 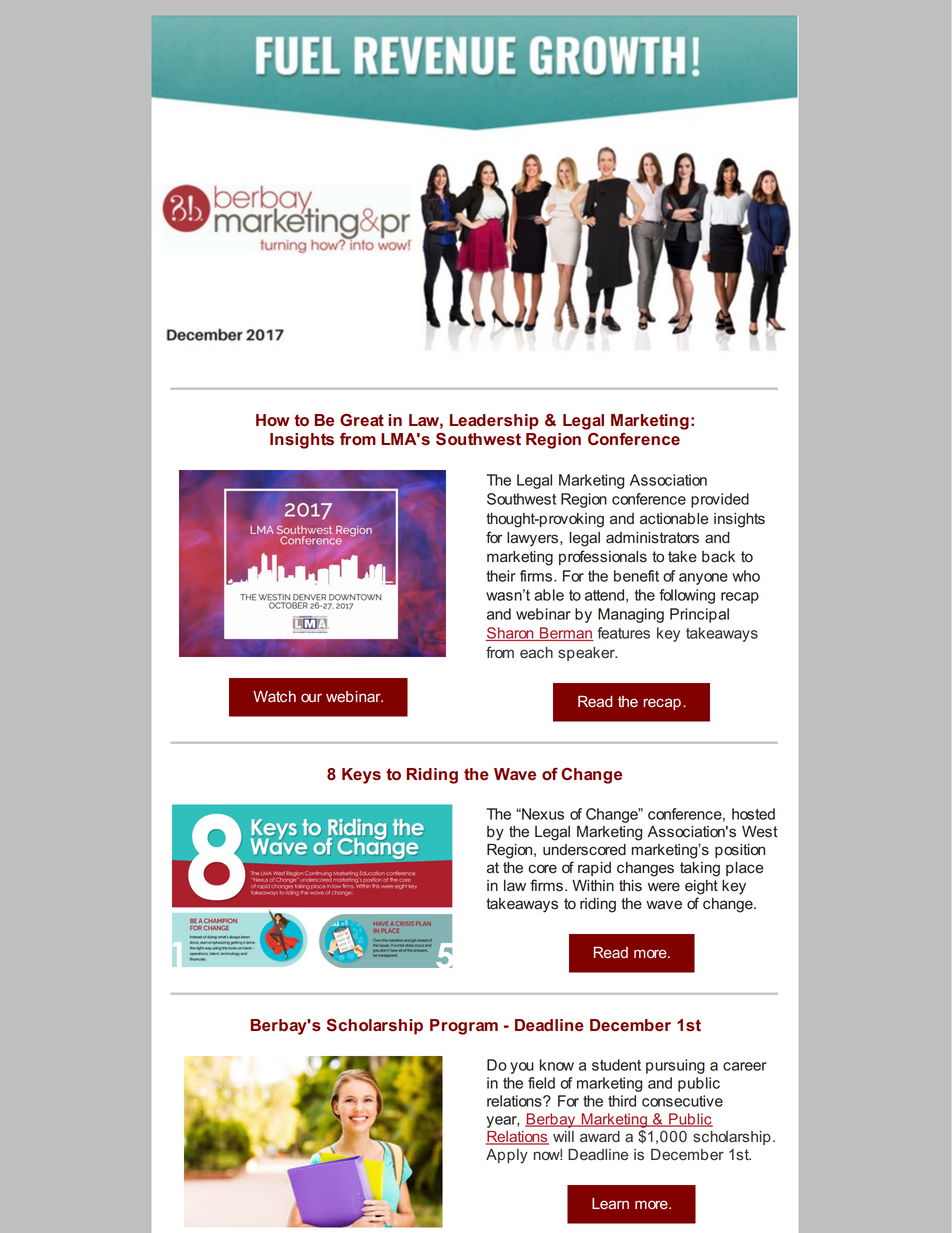 I want to click on Principal, so click(x=699, y=615).
